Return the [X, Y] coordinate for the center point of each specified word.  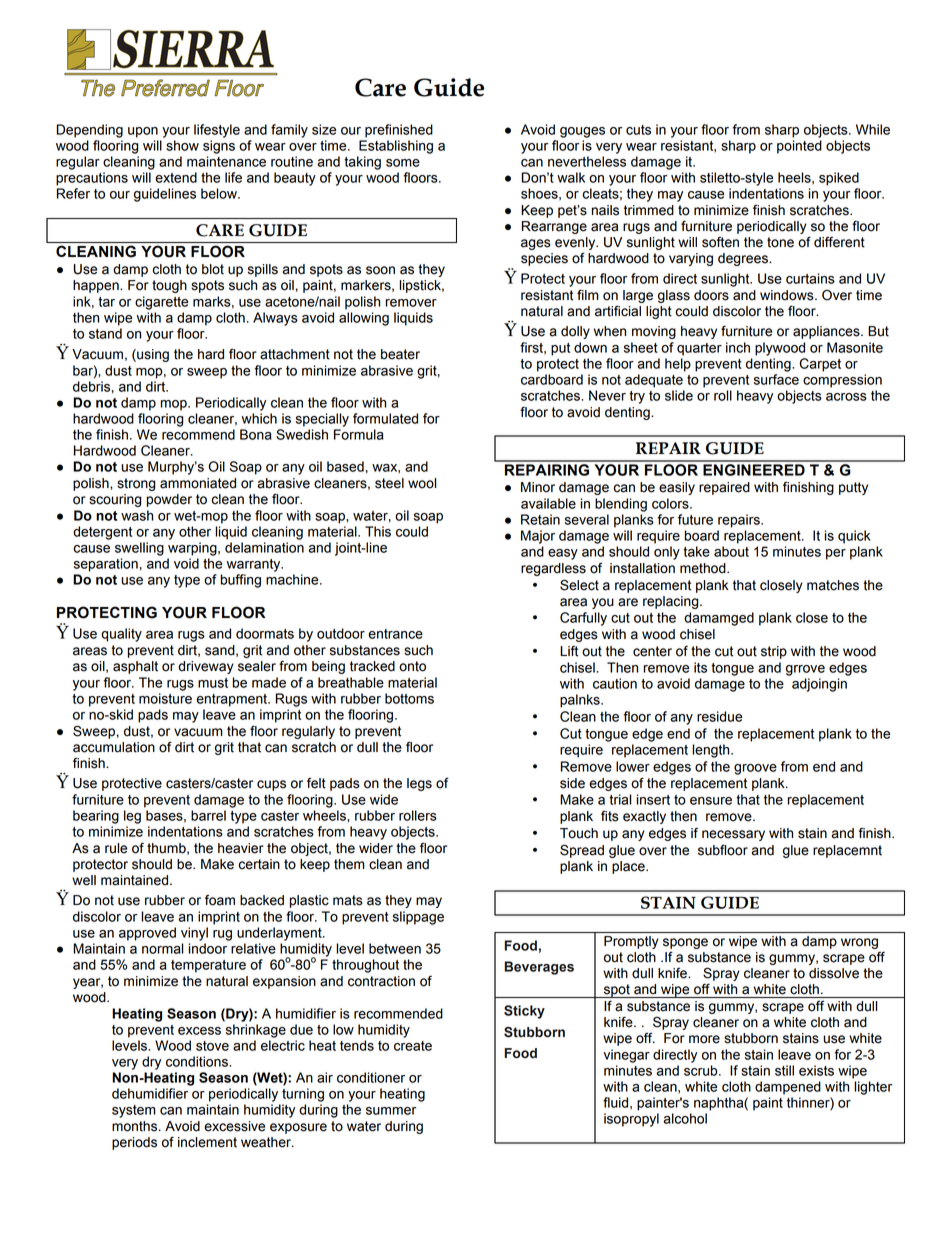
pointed [799, 147]
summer [391, 1111]
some [403, 163]
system [134, 1111]
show [182, 145]
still [784, 1070]
